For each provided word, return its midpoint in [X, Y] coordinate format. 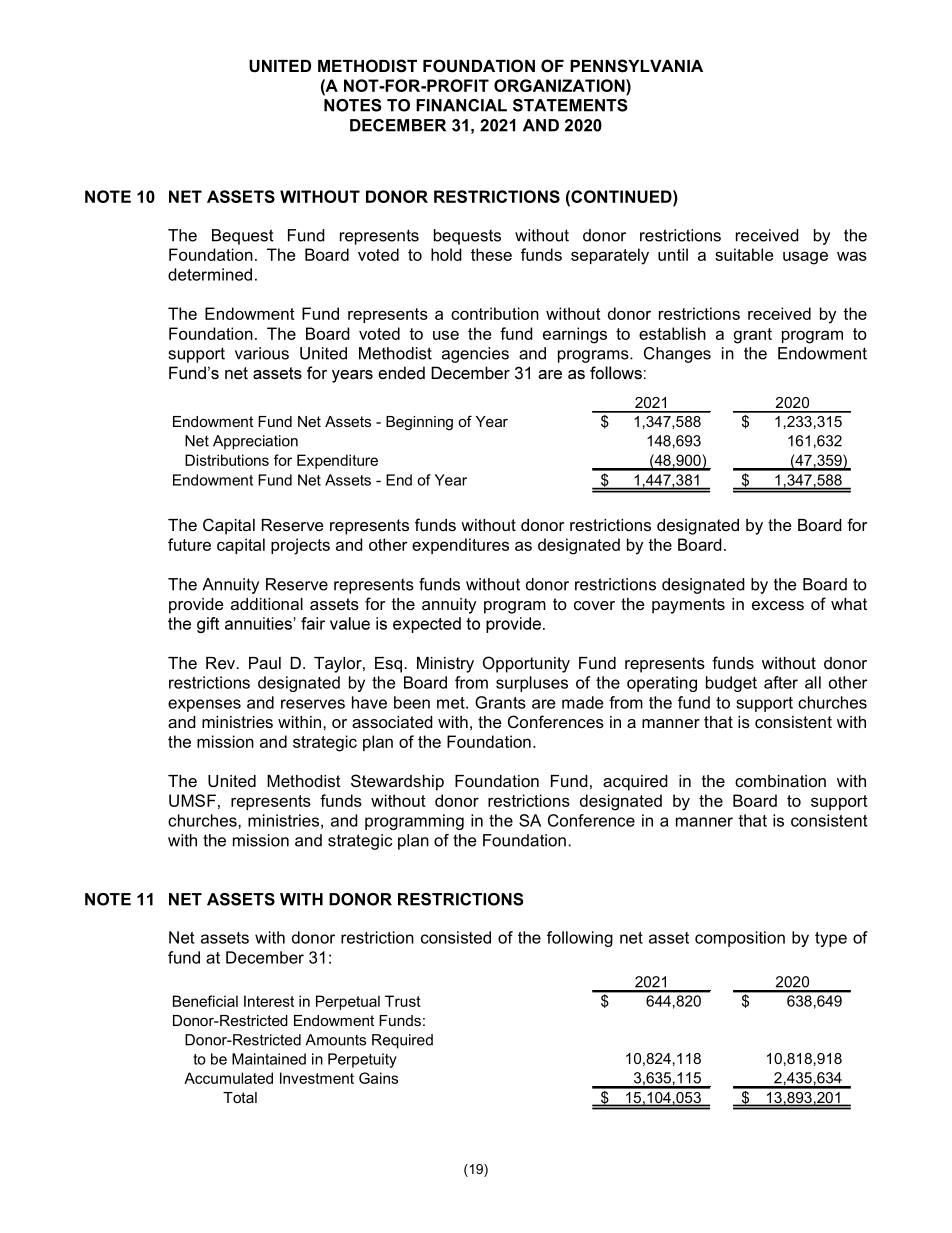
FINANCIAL [461, 105]
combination [780, 781]
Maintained [269, 1059]
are [543, 704]
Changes [677, 355]
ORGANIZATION [560, 85]
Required [402, 1041]
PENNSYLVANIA [636, 66]
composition [740, 939]
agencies [475, 355]
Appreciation [255, 442]
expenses [204, 705]
